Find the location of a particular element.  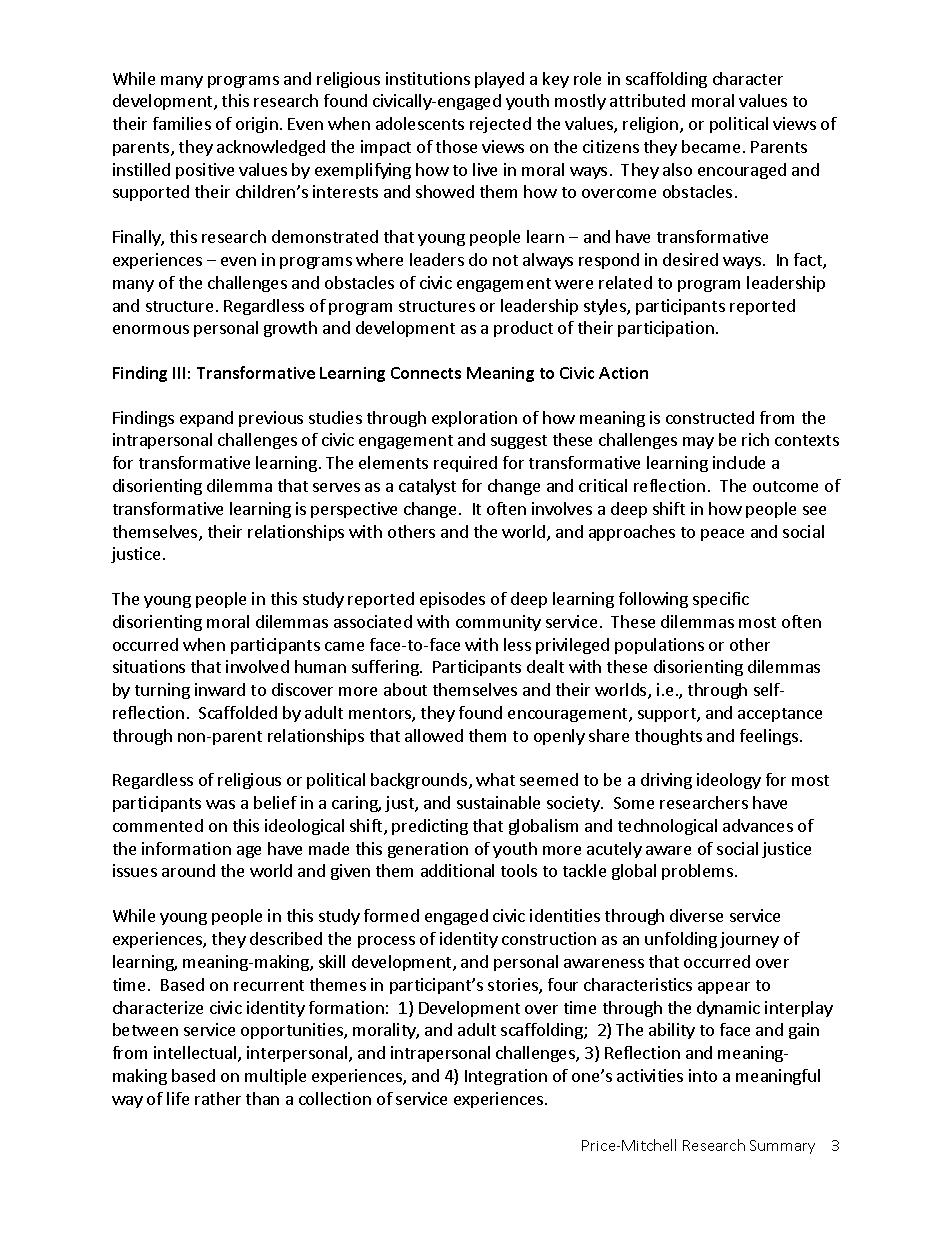

religion is located at coordinates (652, 125).
